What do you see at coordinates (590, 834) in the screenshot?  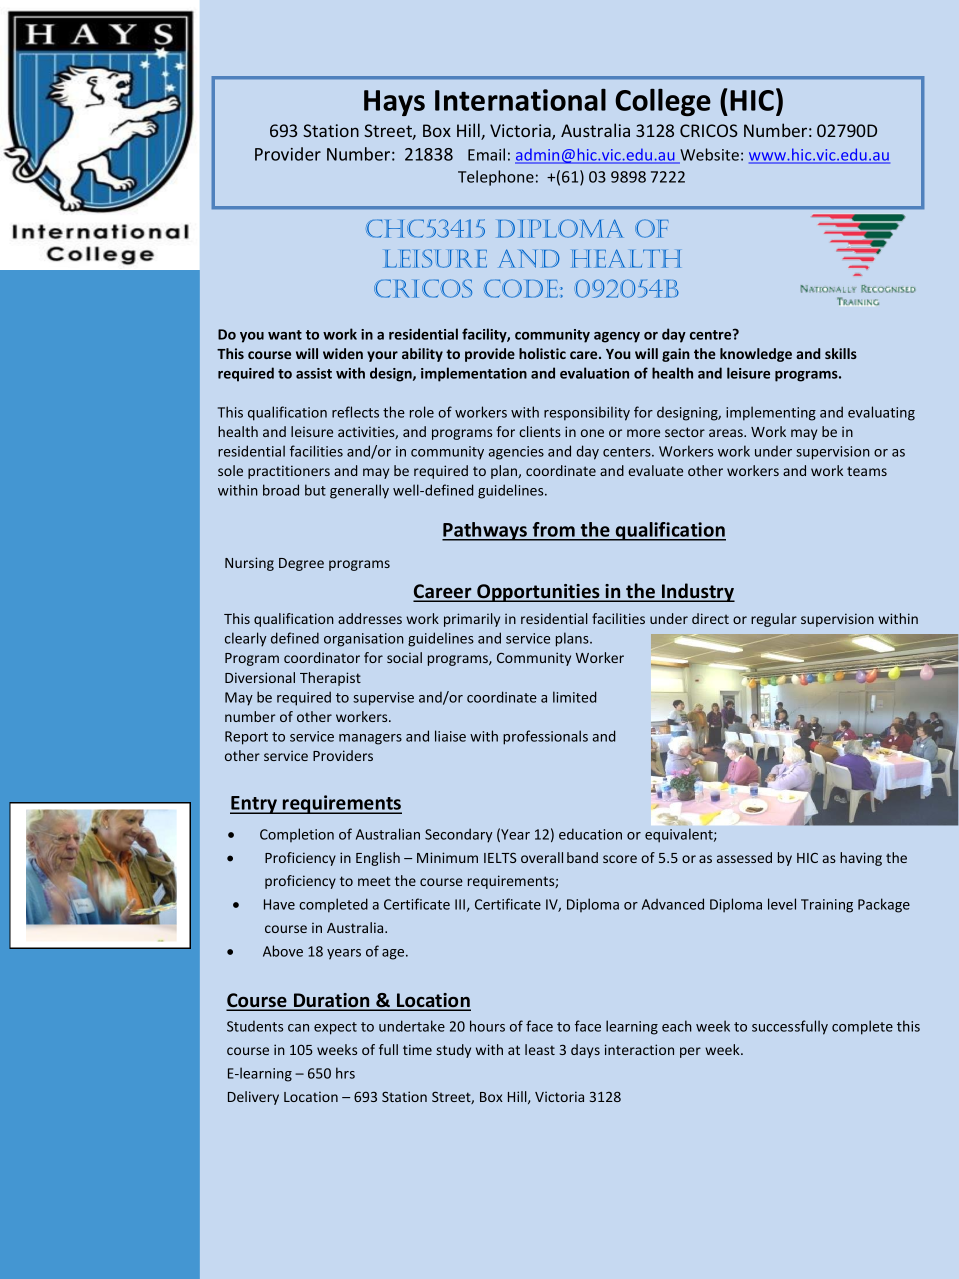 I see `education` at bounding box center [590, 834].
